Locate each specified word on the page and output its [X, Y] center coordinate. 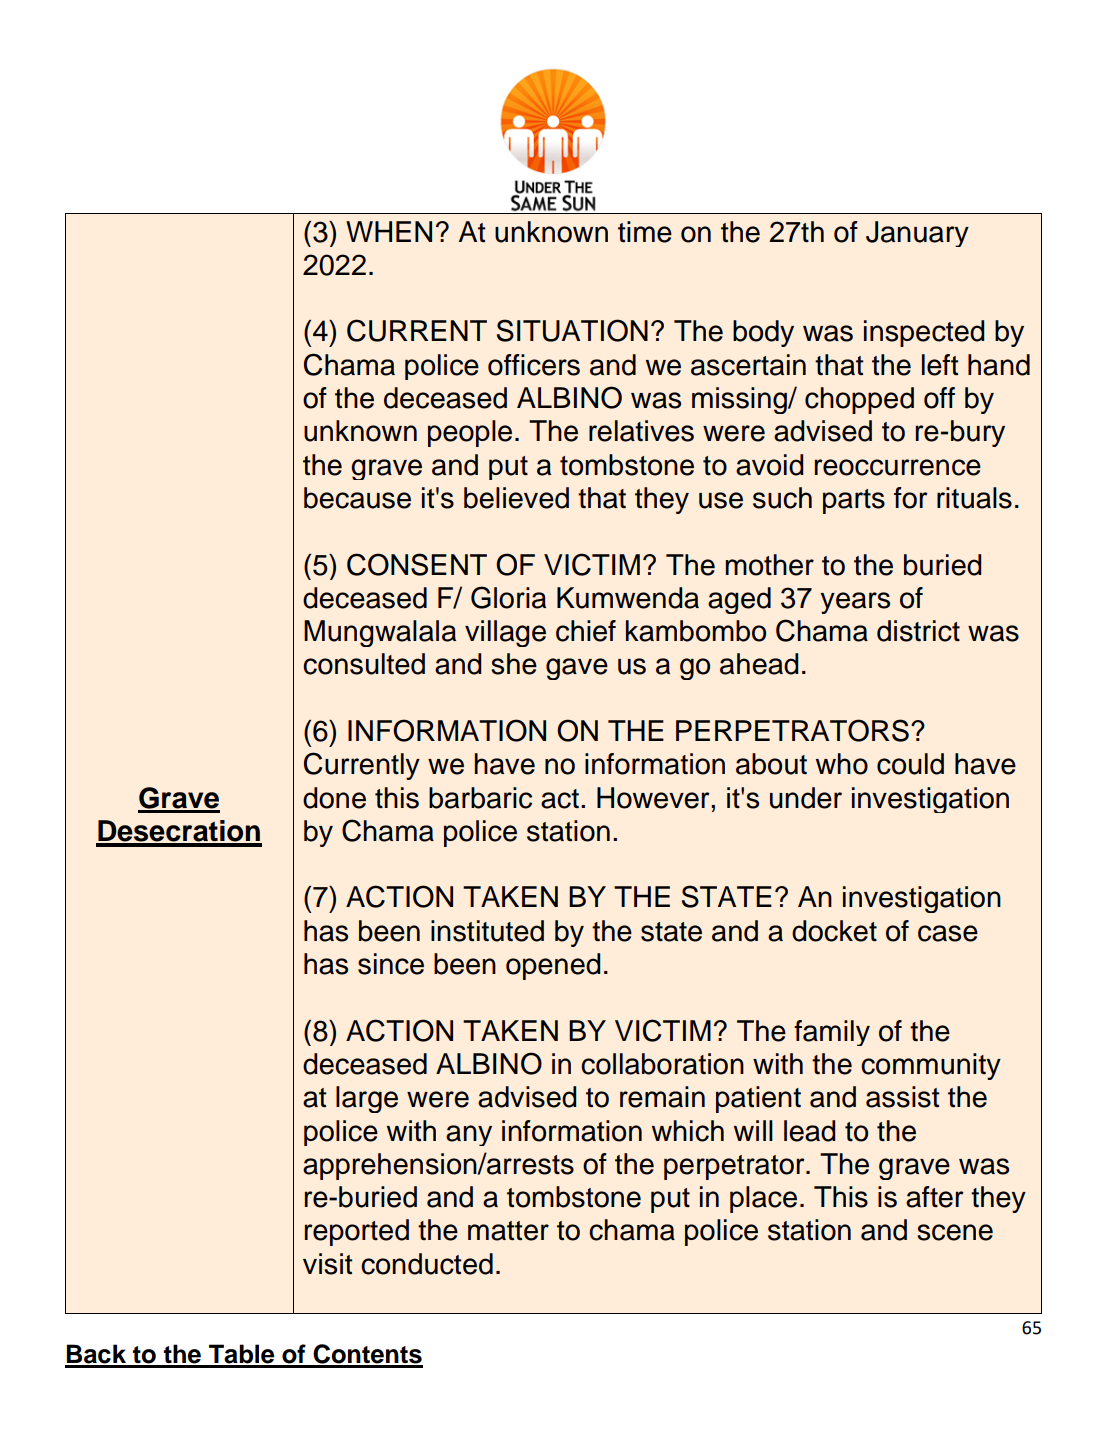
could [910, 764]
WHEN [389, 231]
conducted [427, 1264]
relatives [641, 431]
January [917, 234]
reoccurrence [897, 467]
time [645, 232]
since [391, 964]
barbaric [480, 798]
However [654, 798]
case [948, 933]
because [357, 498]
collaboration [662, 1064]
